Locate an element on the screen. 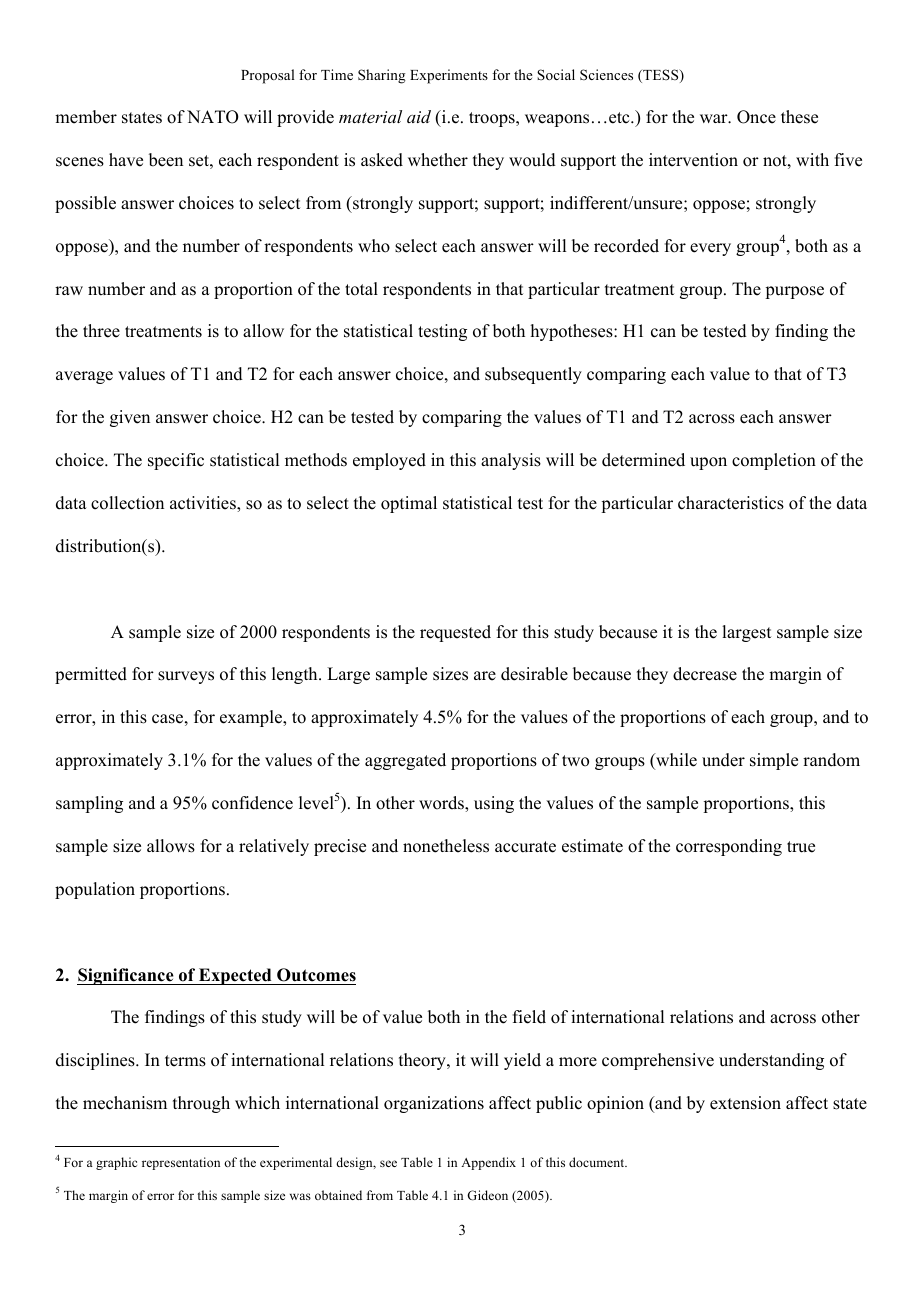 The width and height of the screenshot is (924, 1308). representation is located at coordinates (181, 1163).
